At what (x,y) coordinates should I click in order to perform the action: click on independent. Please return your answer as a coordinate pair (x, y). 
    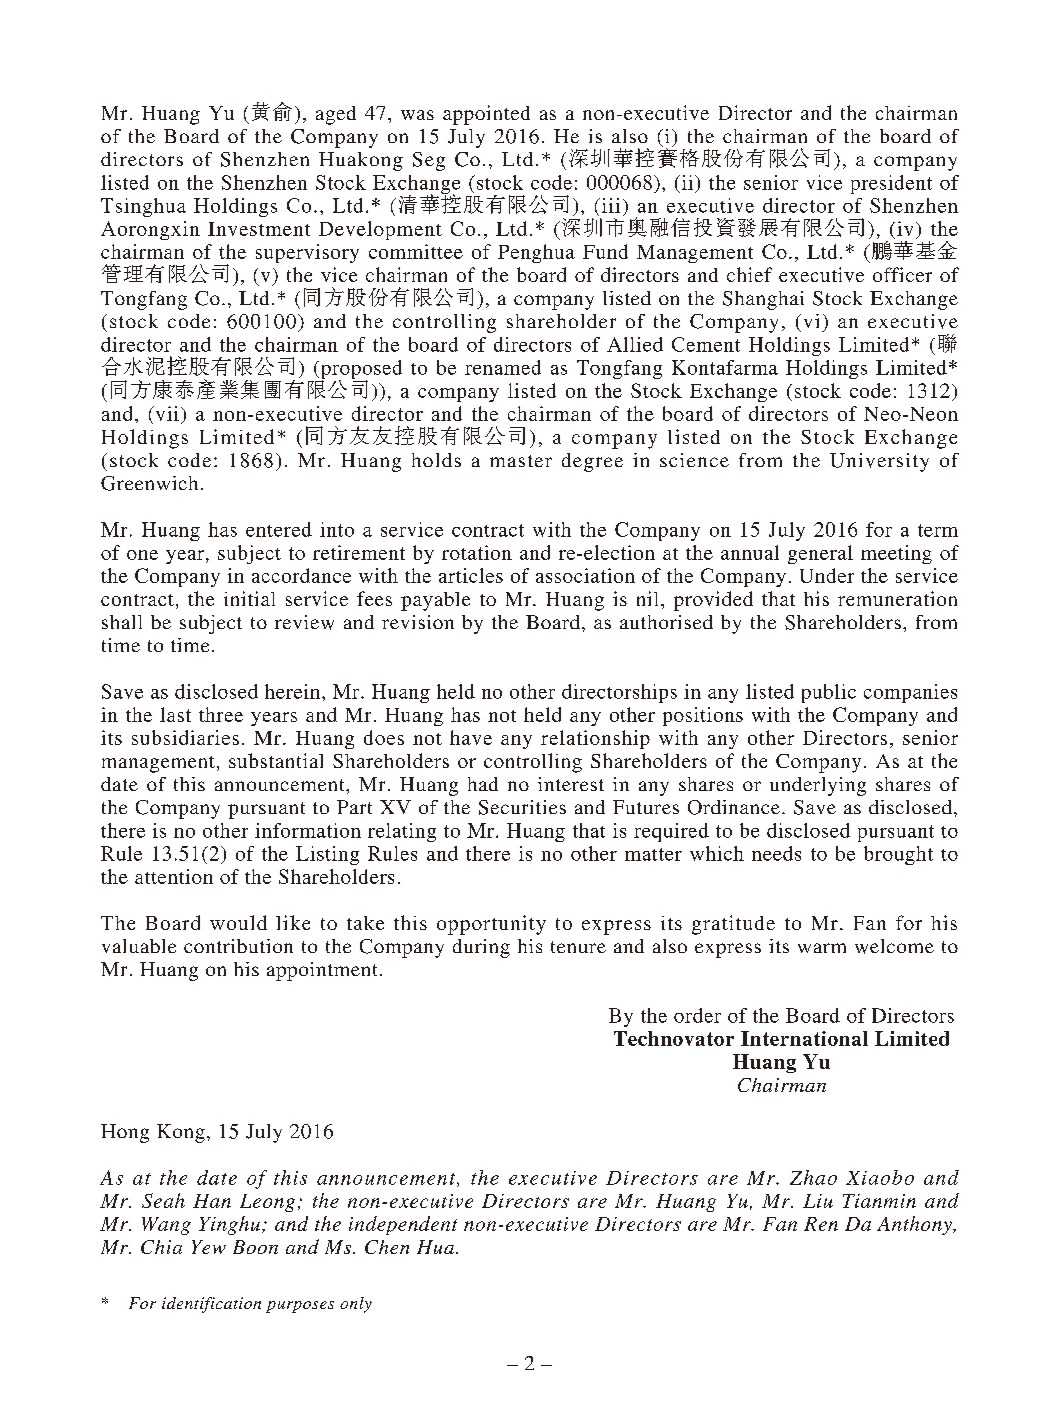
    Looking at the image, I should click on (403, 1225).
